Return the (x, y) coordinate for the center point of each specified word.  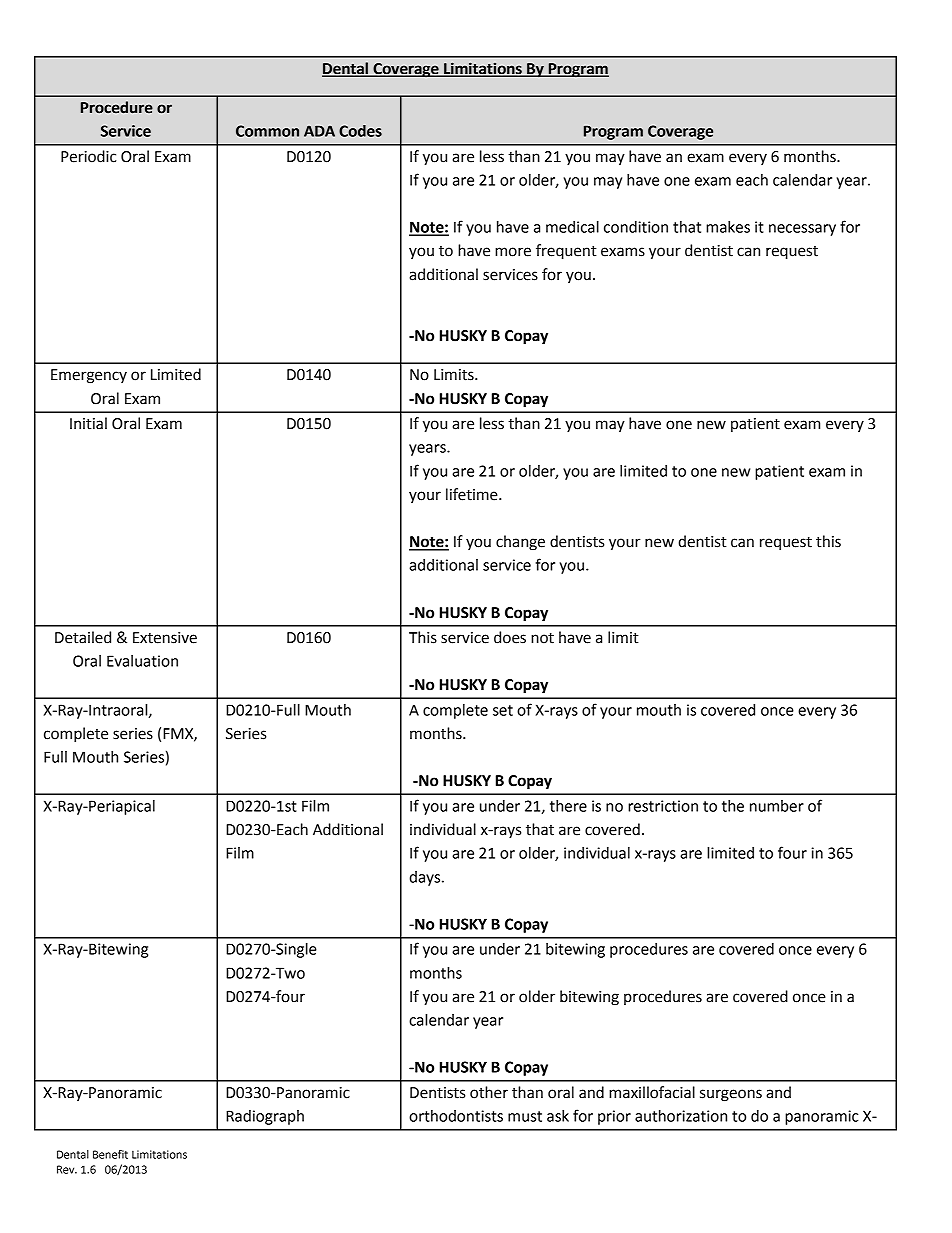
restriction (663, 806)
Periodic (88, 156)
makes (728, 227)
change (520, 543)
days (426, 878)
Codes (360, 131)
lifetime (473, 494)
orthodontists (456, 1116)
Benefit (110, 1154)
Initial (88, 423)
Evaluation (142, 661)
